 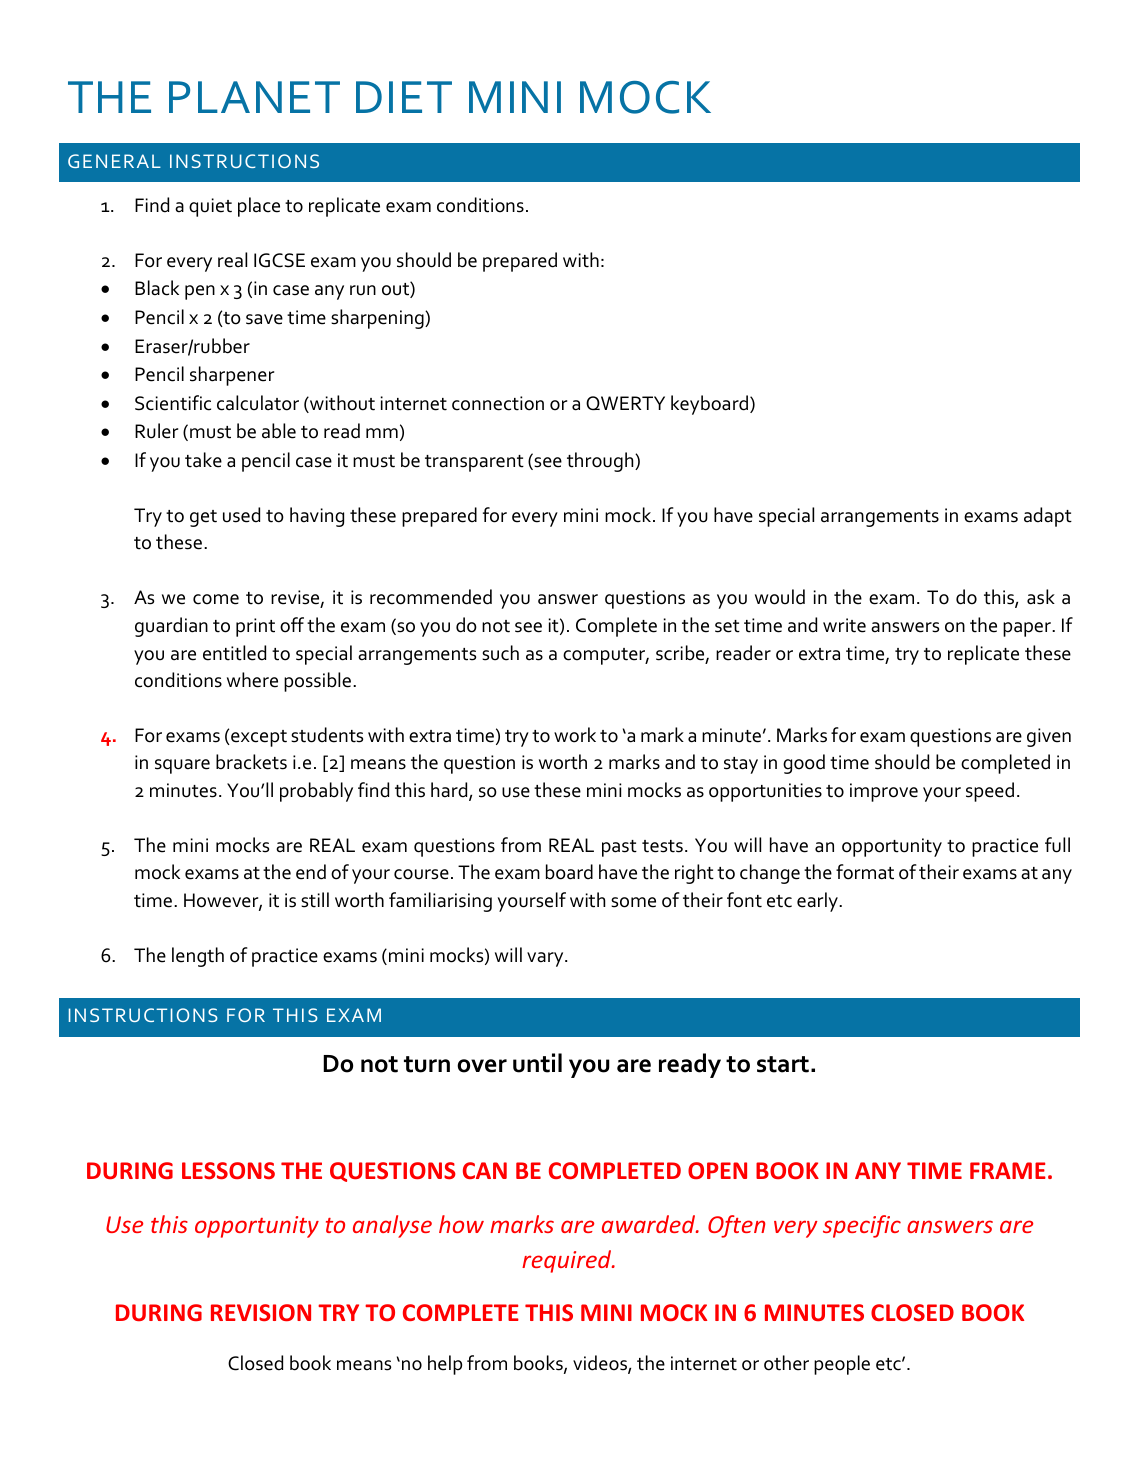 What do you see at coordinates (625, 403) in the image?
I see `QWERTY` at bounding box center [625, 403].
